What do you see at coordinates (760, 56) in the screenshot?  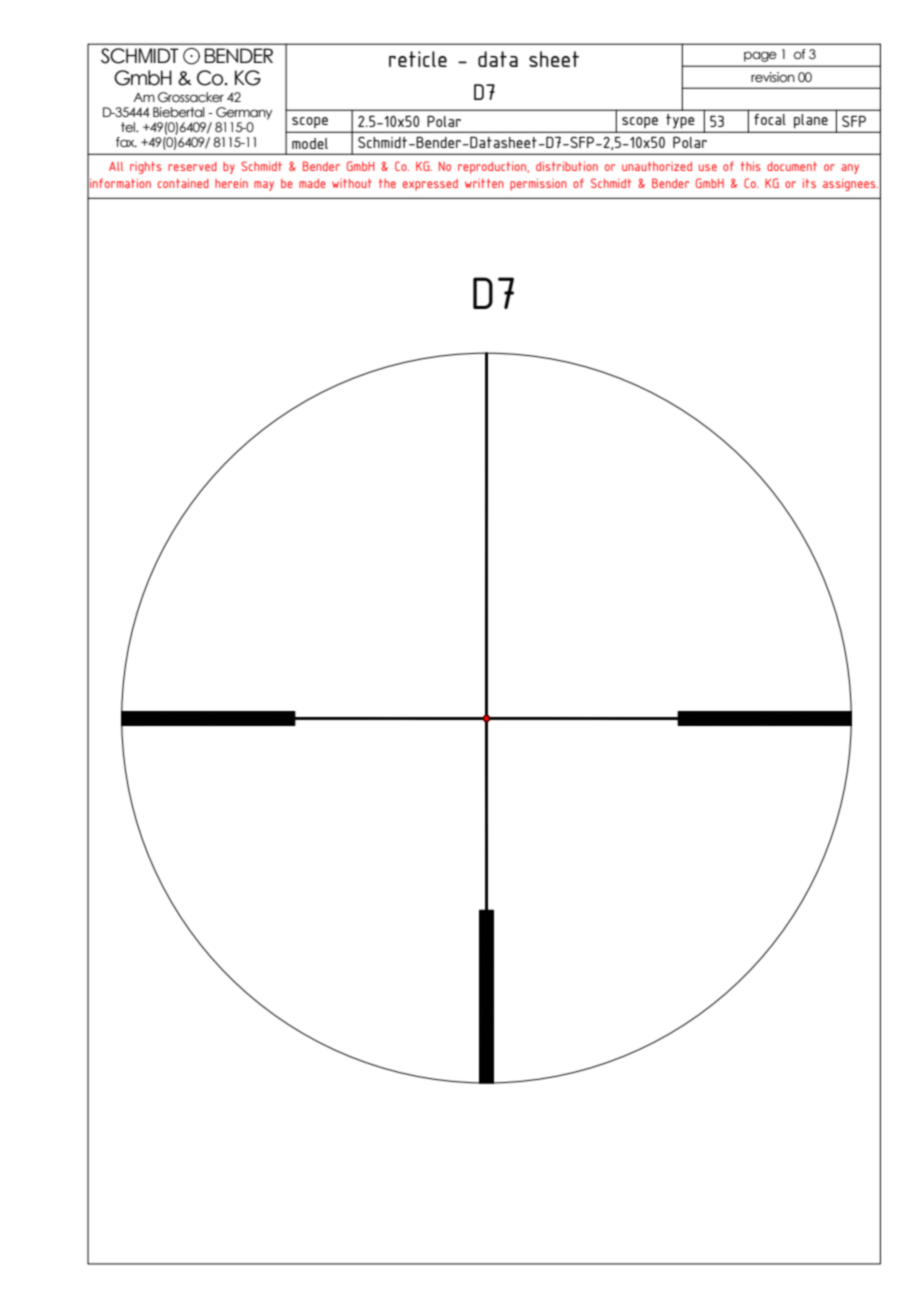 I see `page` at bounding box center [760, 56].
